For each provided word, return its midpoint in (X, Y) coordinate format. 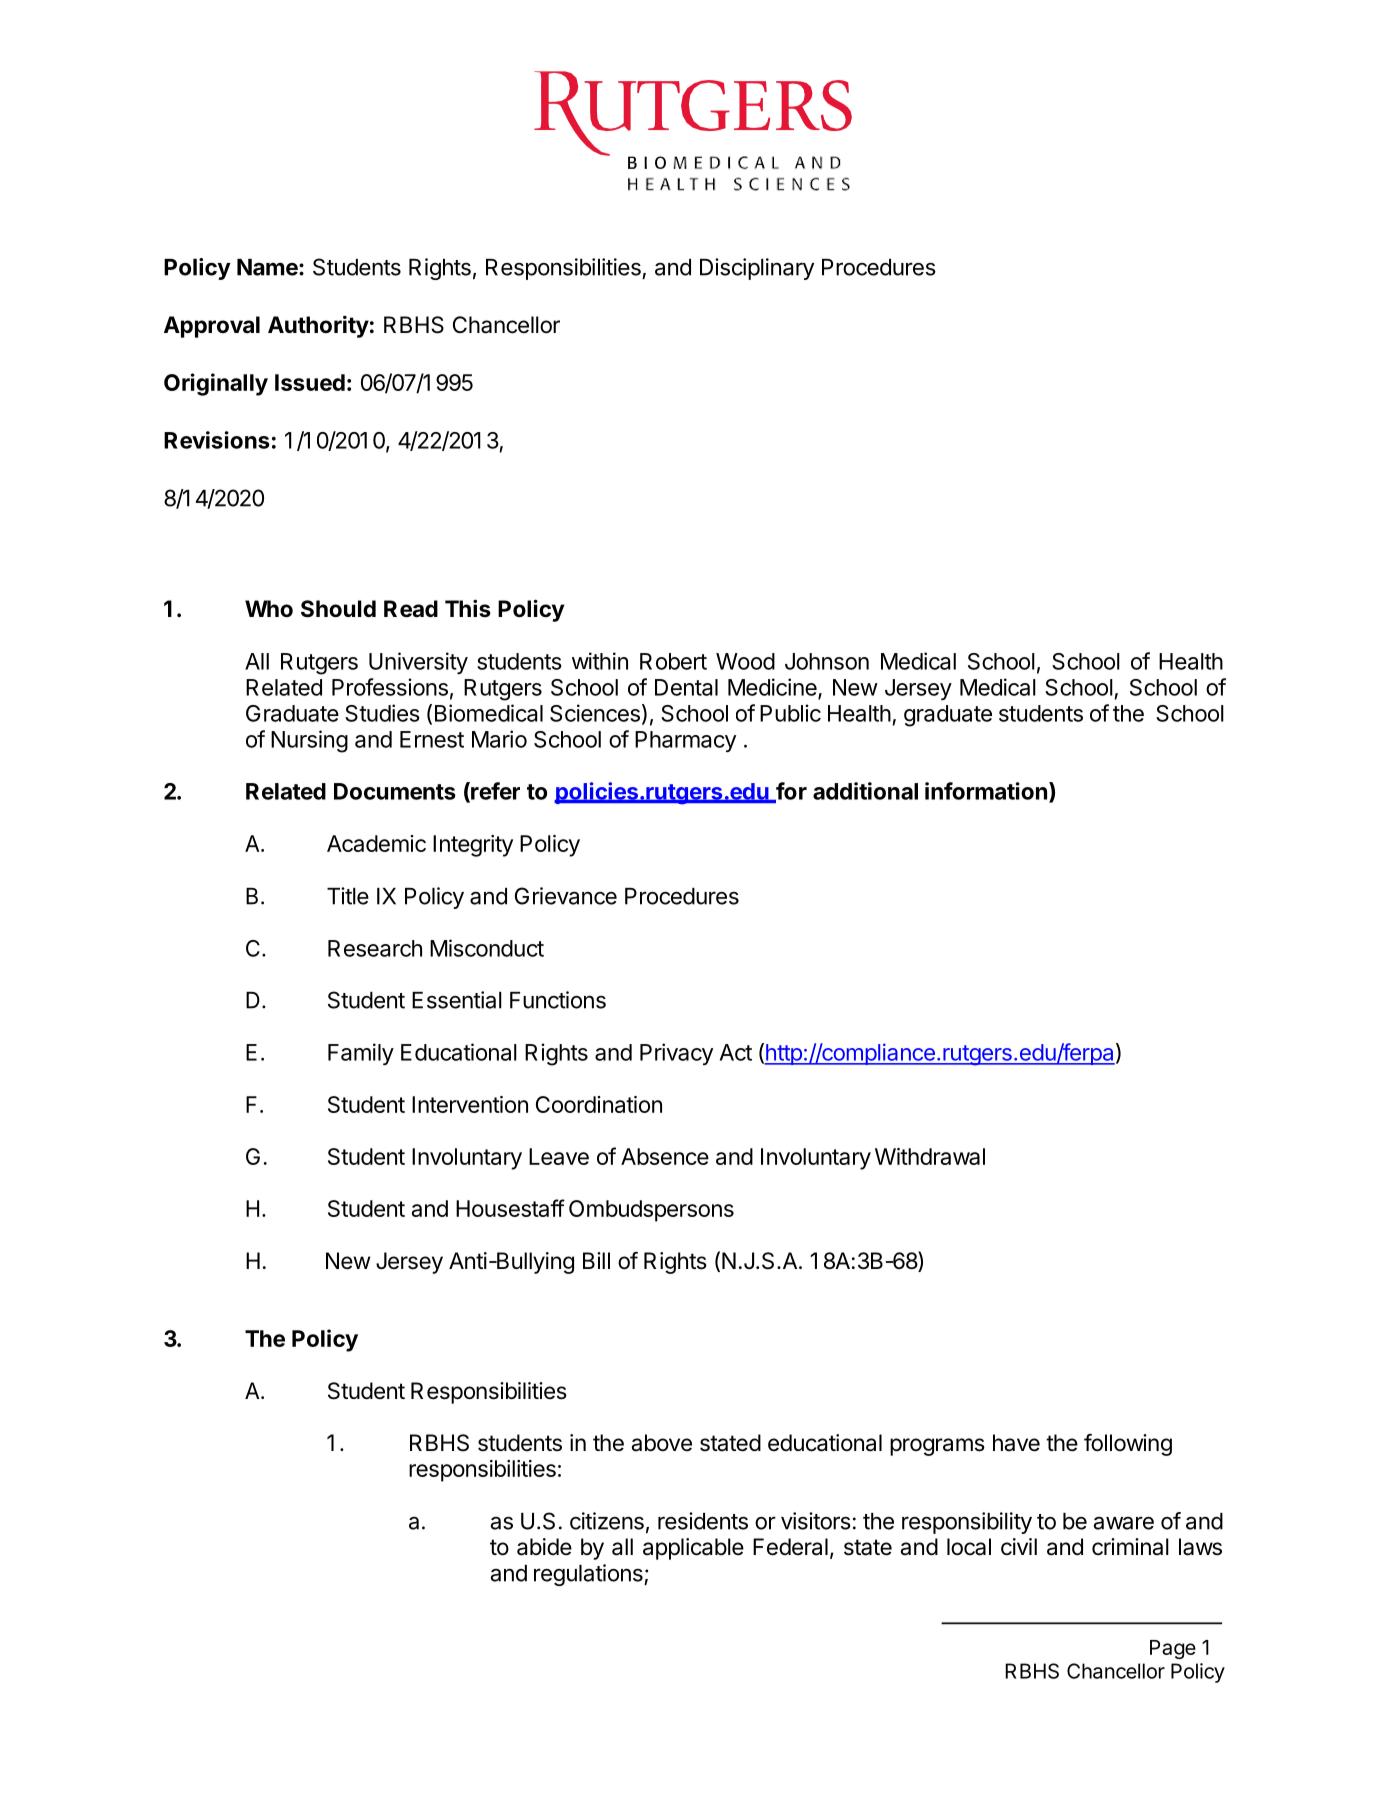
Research (375, 948)
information (986, 791)
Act (736, 1052)
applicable (693, 1549)
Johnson (827, 661)
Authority (318, 327)
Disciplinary (757, 269)
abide (544, 1547)
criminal (1130, 1547)
